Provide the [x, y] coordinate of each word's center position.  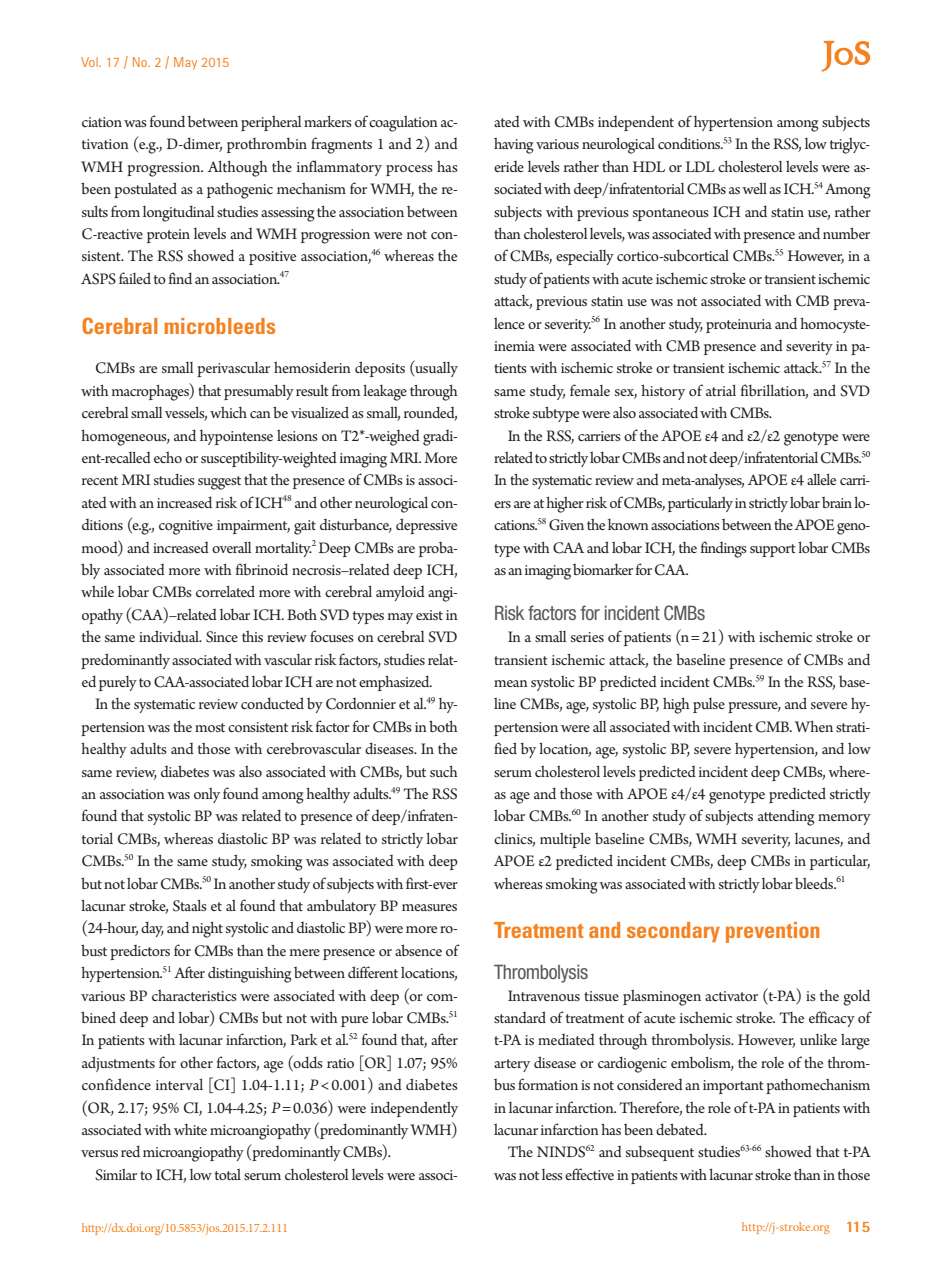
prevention [772, 932]
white [190, 1129]
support [773, 550]
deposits [380, 369]
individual [170, 636]
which [228, 412]
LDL [700, 166]
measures [429, 907]
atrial [721, 390]
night [207, 930]
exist [429, 615]
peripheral [271, 123]
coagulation [403, 124]
